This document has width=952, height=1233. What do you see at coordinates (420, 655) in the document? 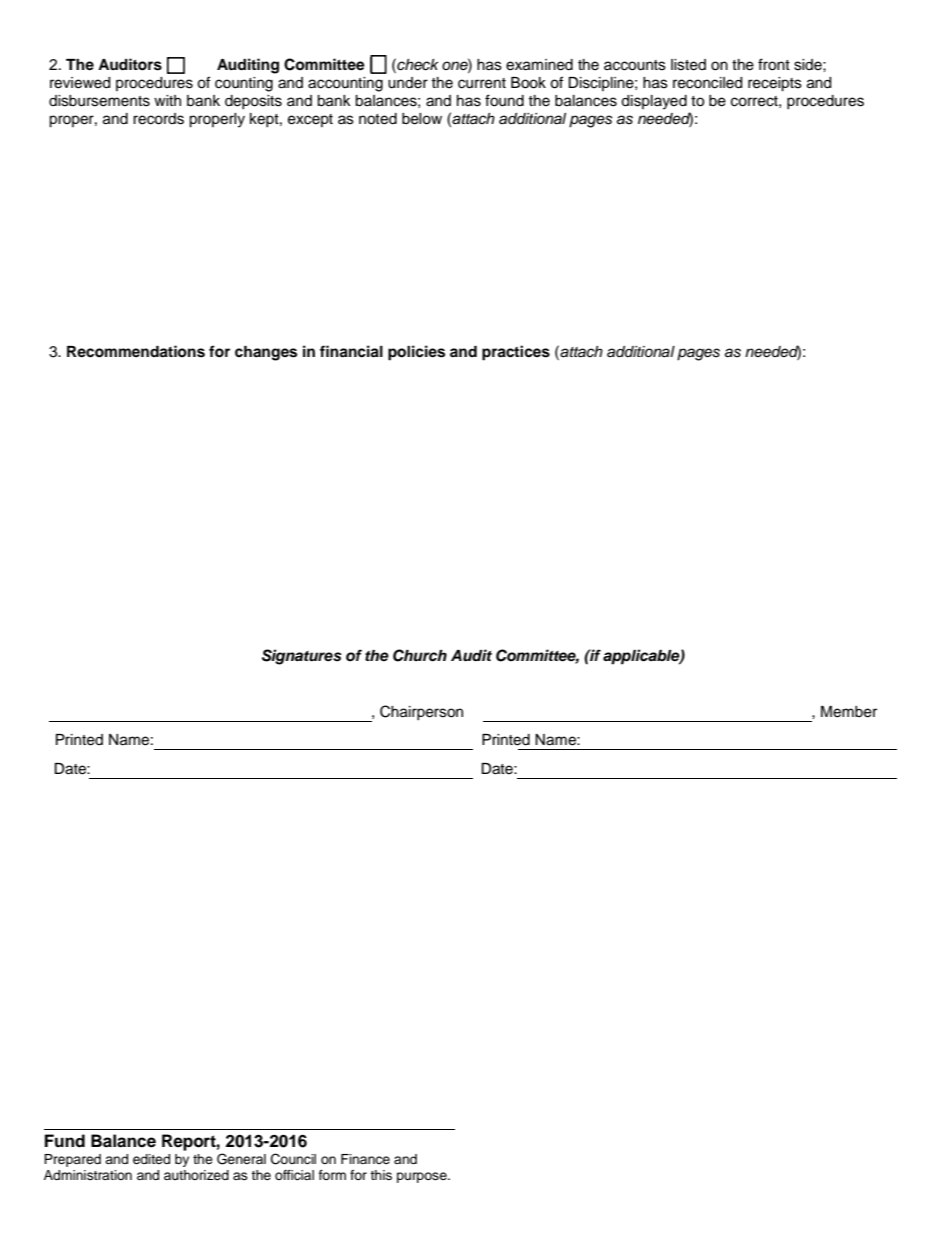
I see `Church` at bounding box center [420, 655].
